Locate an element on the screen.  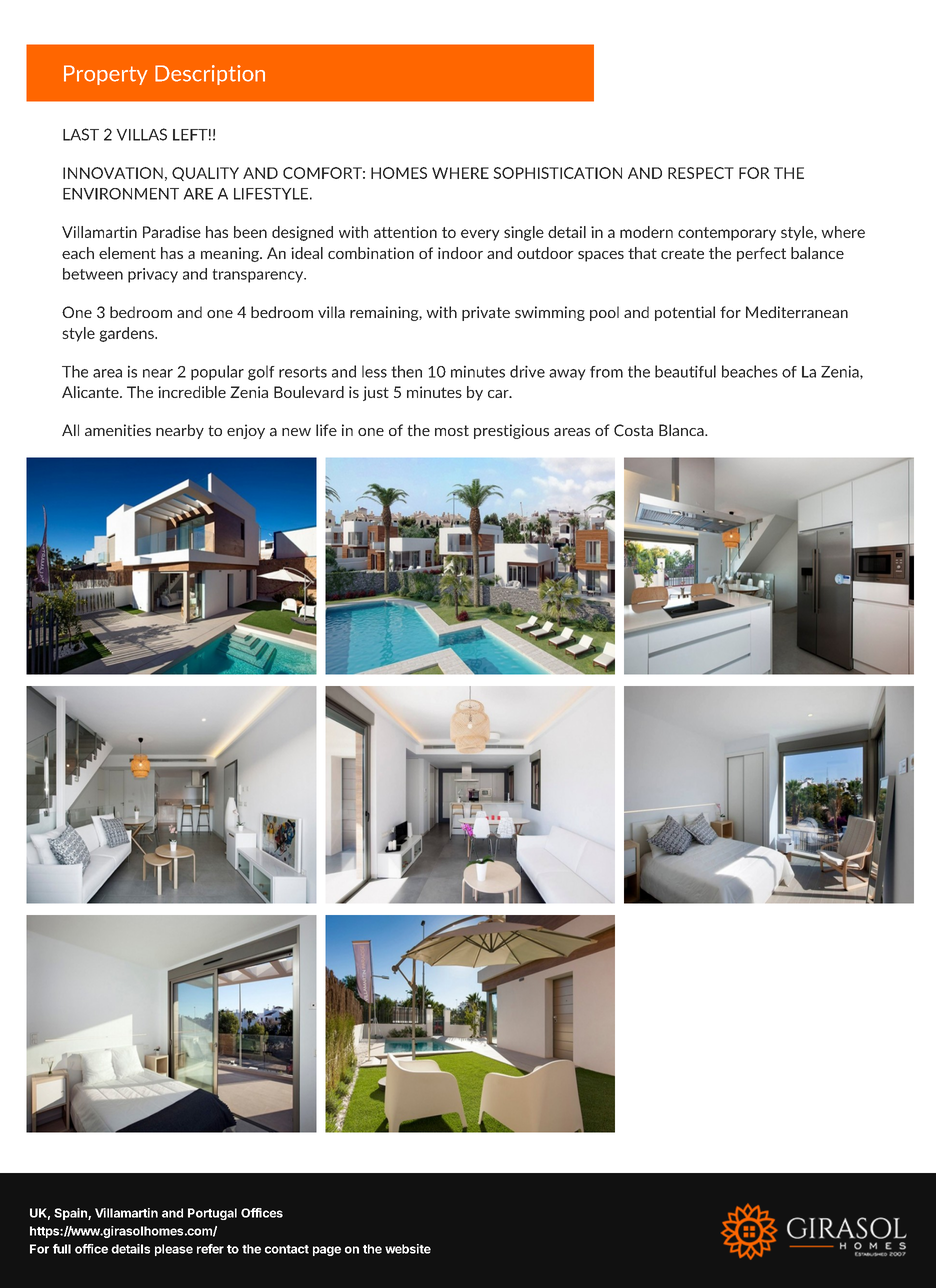
website is located at coordinates (408, 1249).
